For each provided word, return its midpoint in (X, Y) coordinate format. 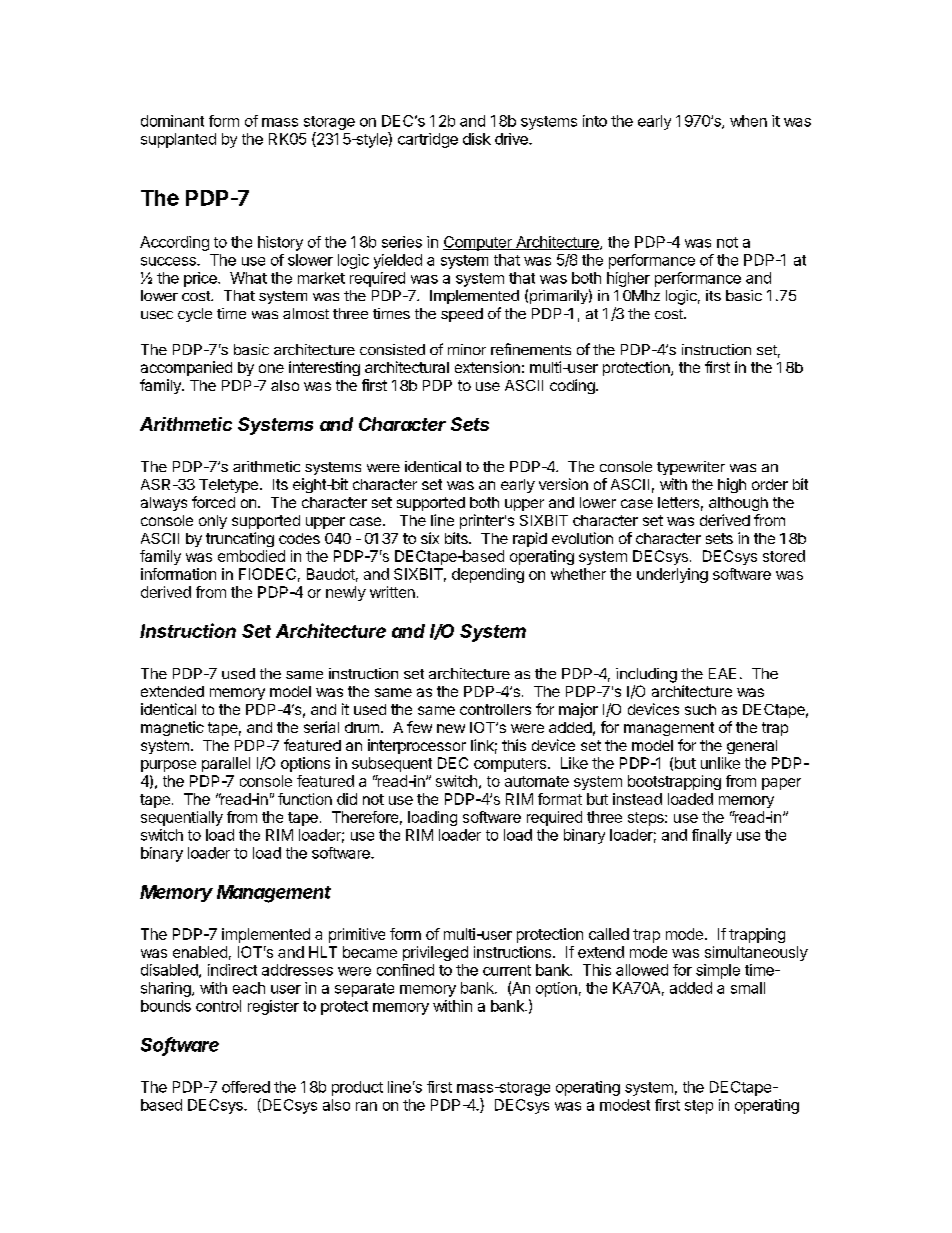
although (738, 504)
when (748, 121)
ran (366, 1106)
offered (246, 1087)
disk (477, 139)
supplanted (178, 140)
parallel (226, 764)
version (563, 484)
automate (537, 781)
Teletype (228, 486)
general (752, 747)
